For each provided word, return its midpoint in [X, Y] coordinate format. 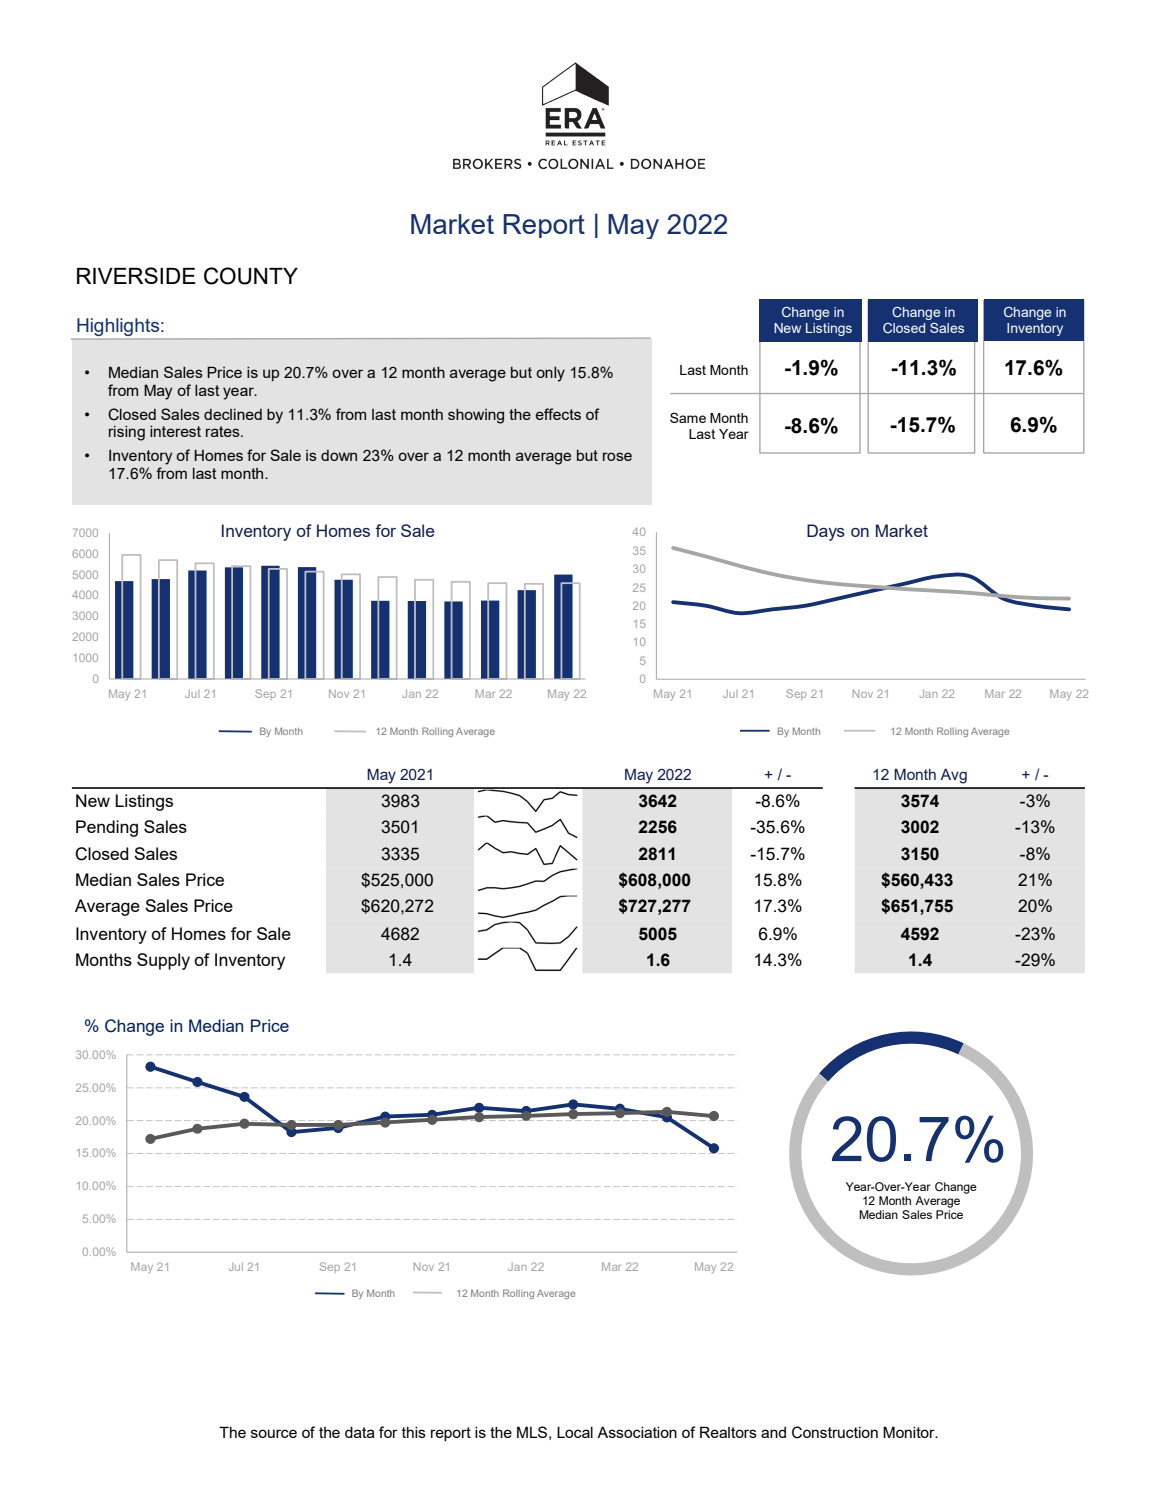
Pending [107, 828]
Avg [953, 776]
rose [617, 456]
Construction [835, 1432]
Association [637, 1432]
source [274, 1433]
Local [575, 1432]
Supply [163, 961]
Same [688, 417]
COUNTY [251, 276]
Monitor [910, 1432]
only [550, 374]
